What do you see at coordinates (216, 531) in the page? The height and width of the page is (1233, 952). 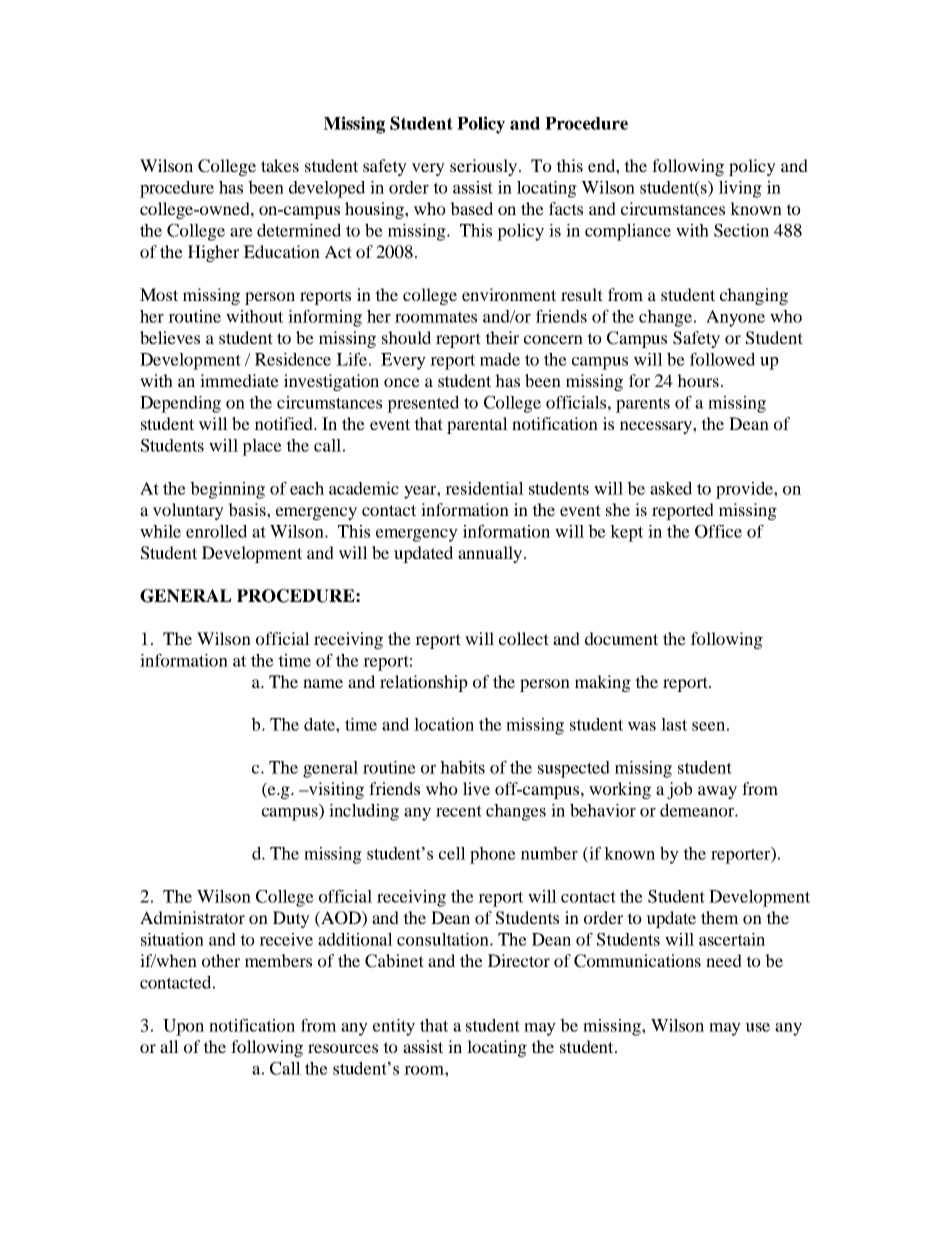 I see `enrolled` at bounding box center [216, 531].
